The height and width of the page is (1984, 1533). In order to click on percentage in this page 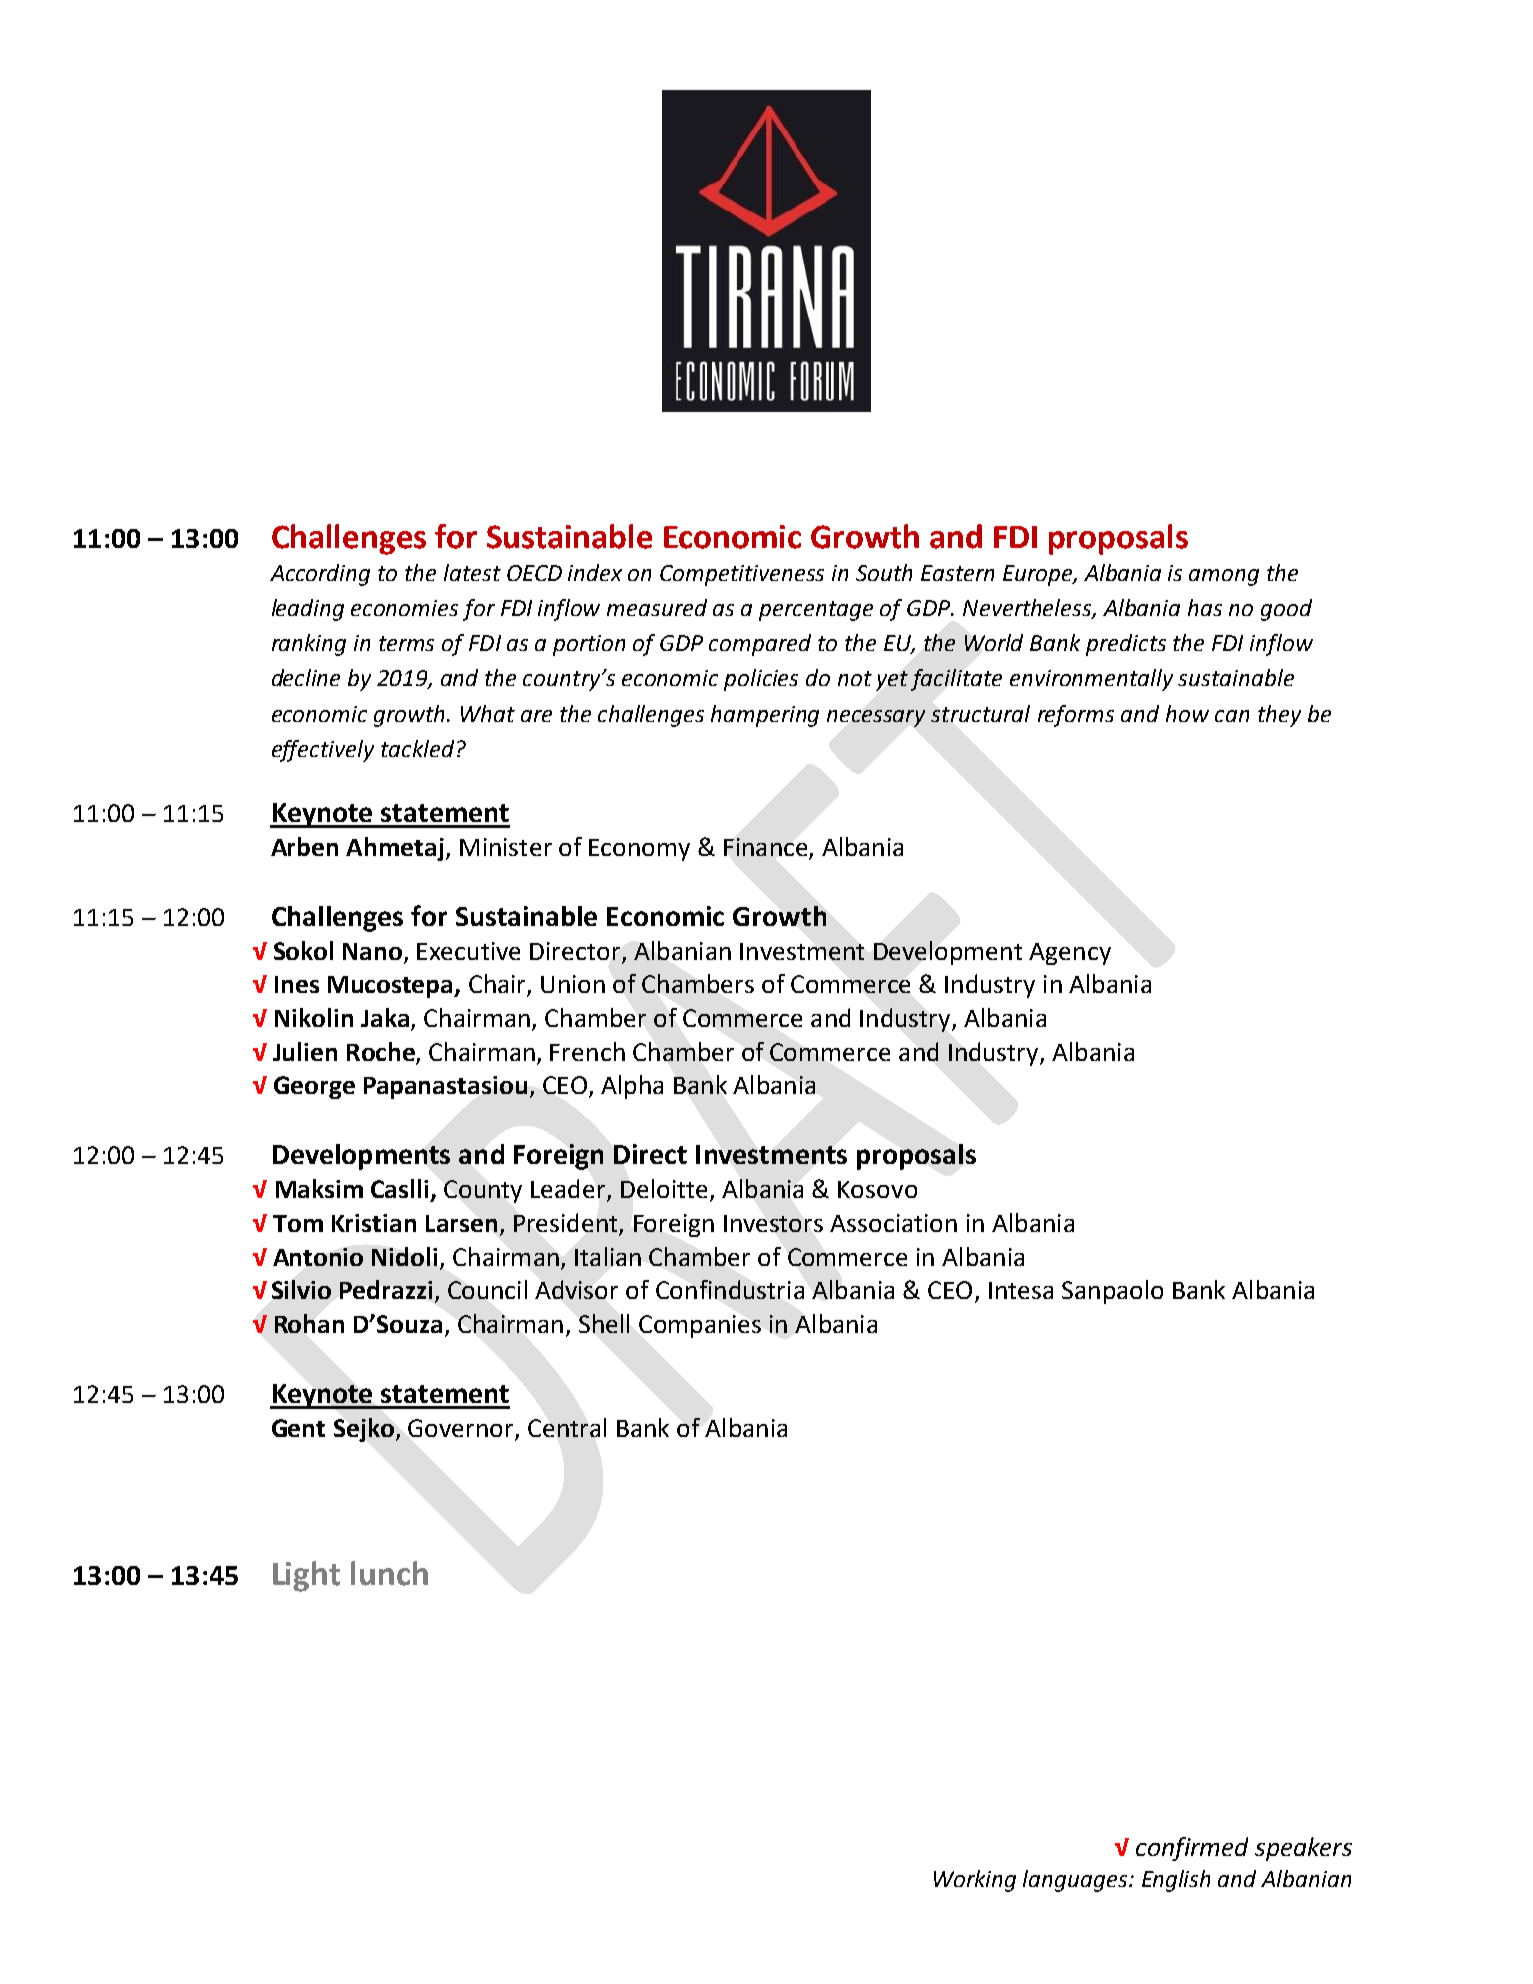, I will do `click(816, 611)`.
